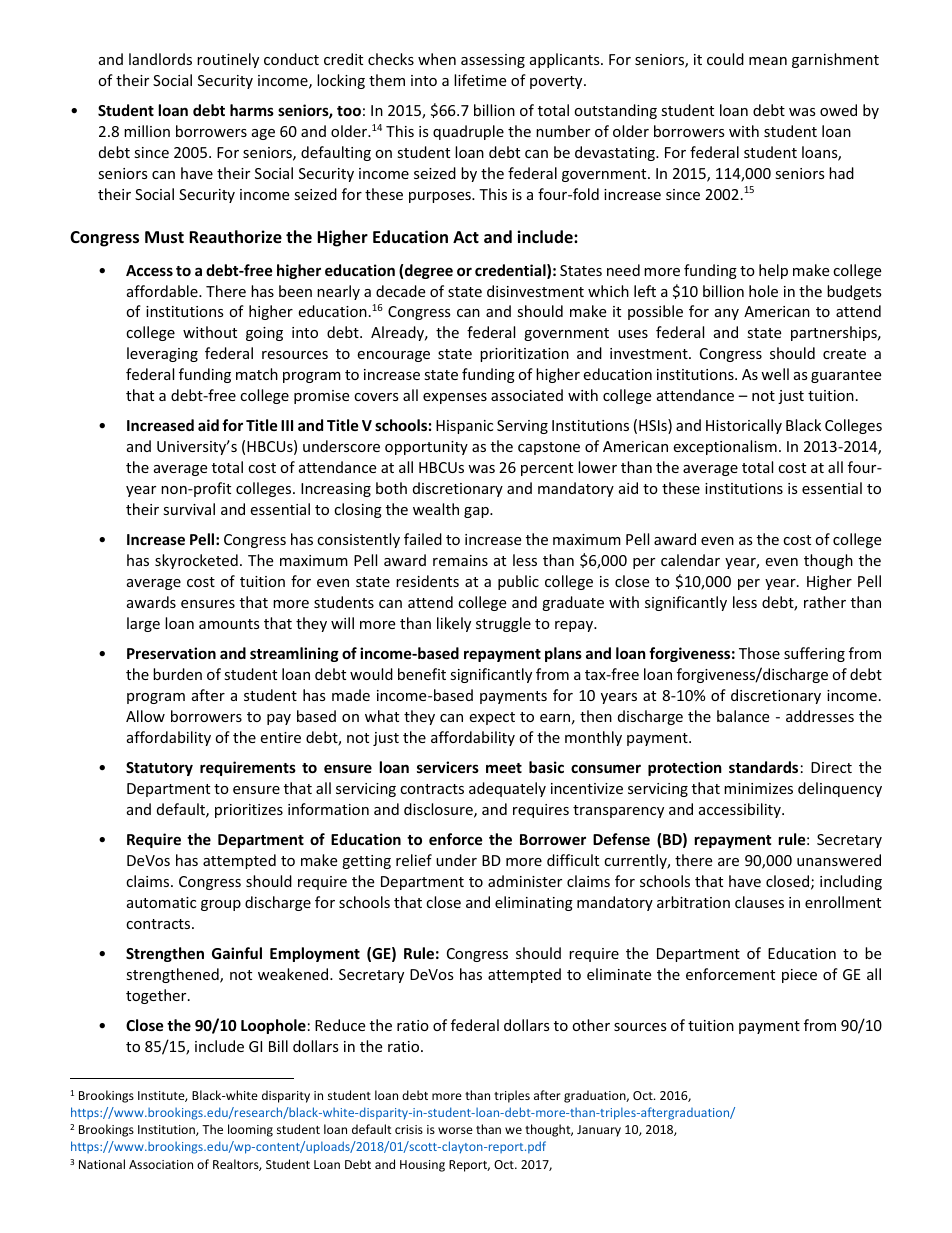  Describe the element at coordinates (480, 80) in the screenshot. I see `lifetime` at that location.
